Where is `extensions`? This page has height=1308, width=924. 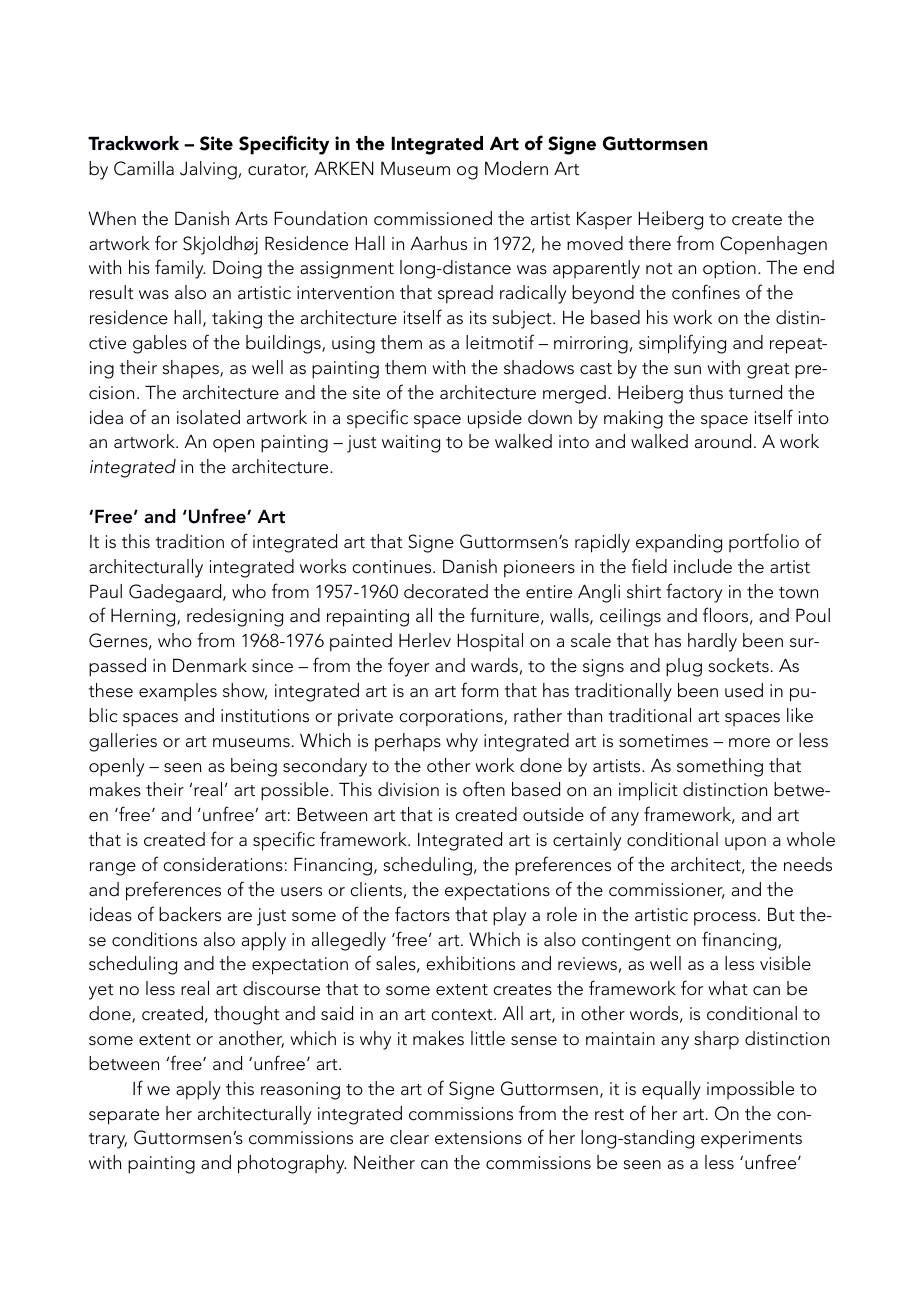
extensions is located at coordinates (478, 1138).
